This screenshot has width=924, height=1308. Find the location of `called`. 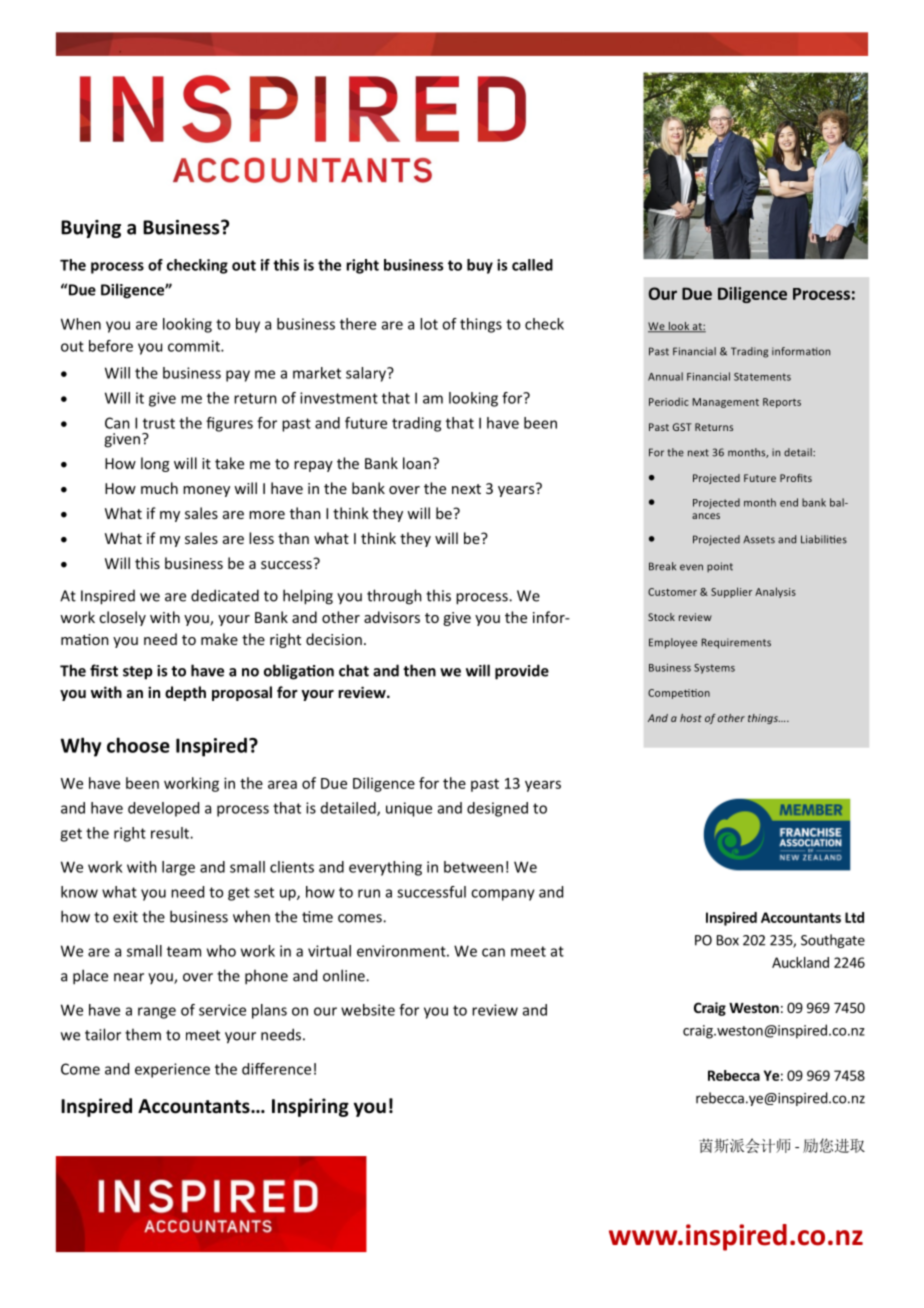

called is located at coordinates (532, 265).
